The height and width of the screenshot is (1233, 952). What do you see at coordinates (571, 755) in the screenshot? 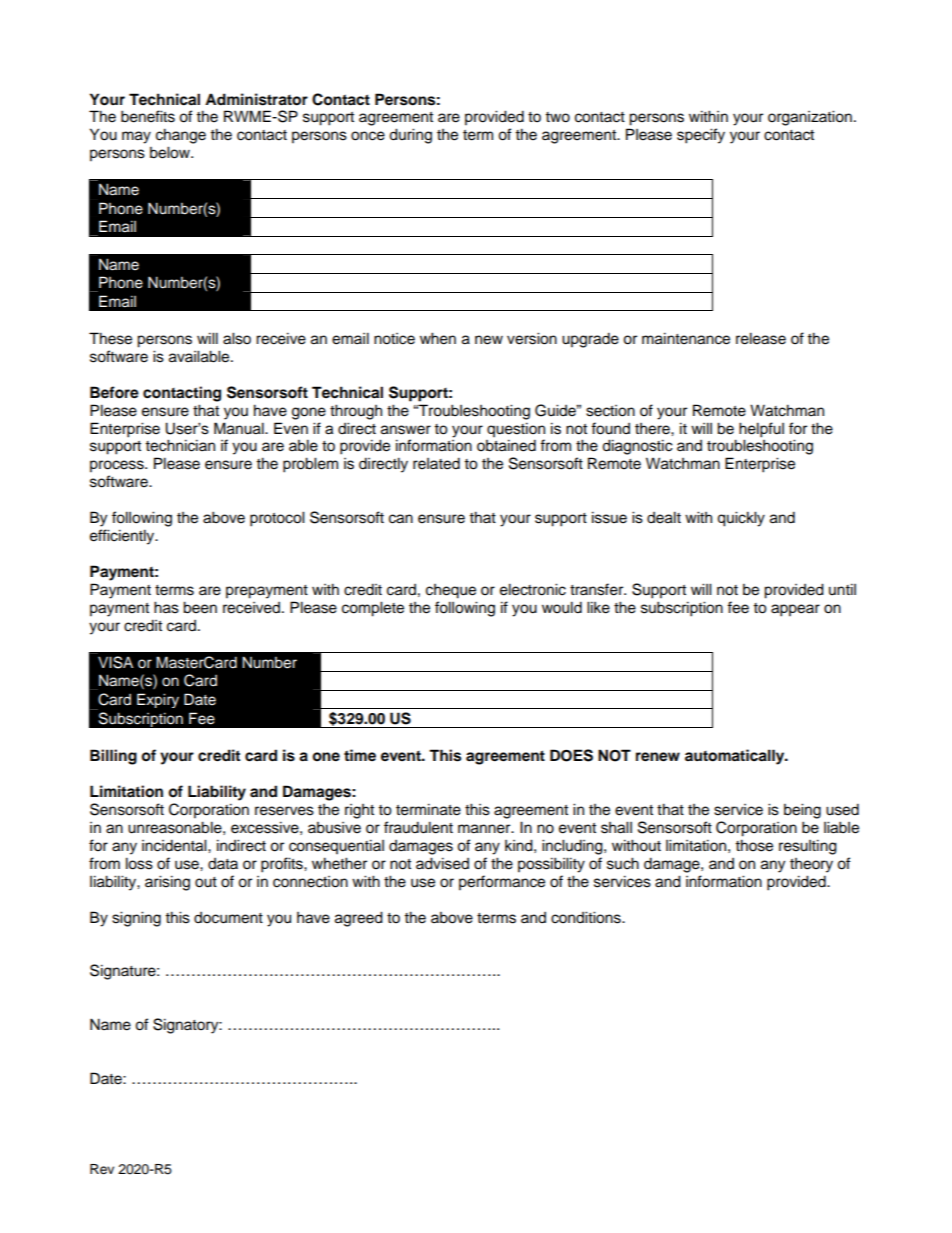
I see `DOES` at bounding box center [571, 755].
